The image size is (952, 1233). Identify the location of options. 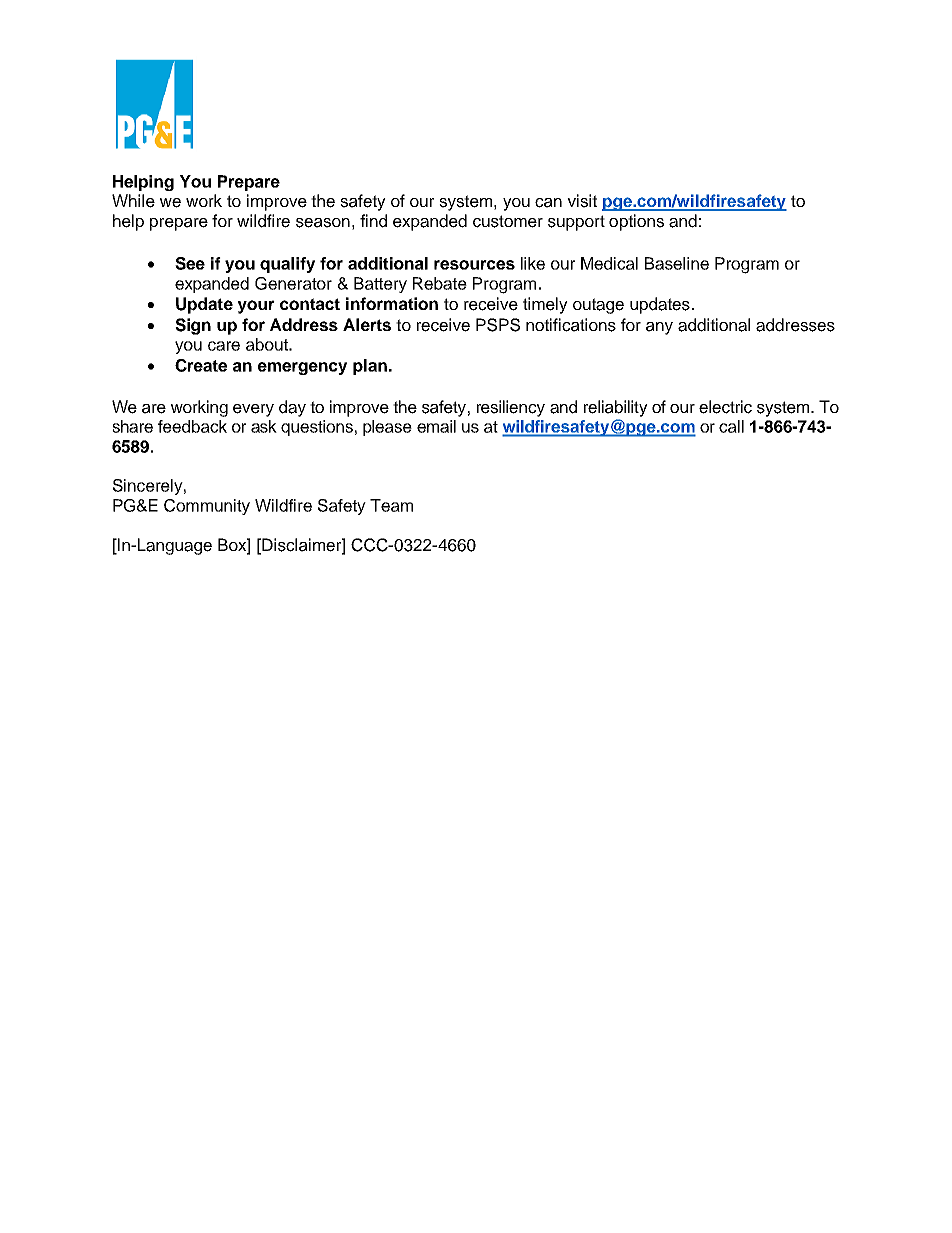
(636, 222).
